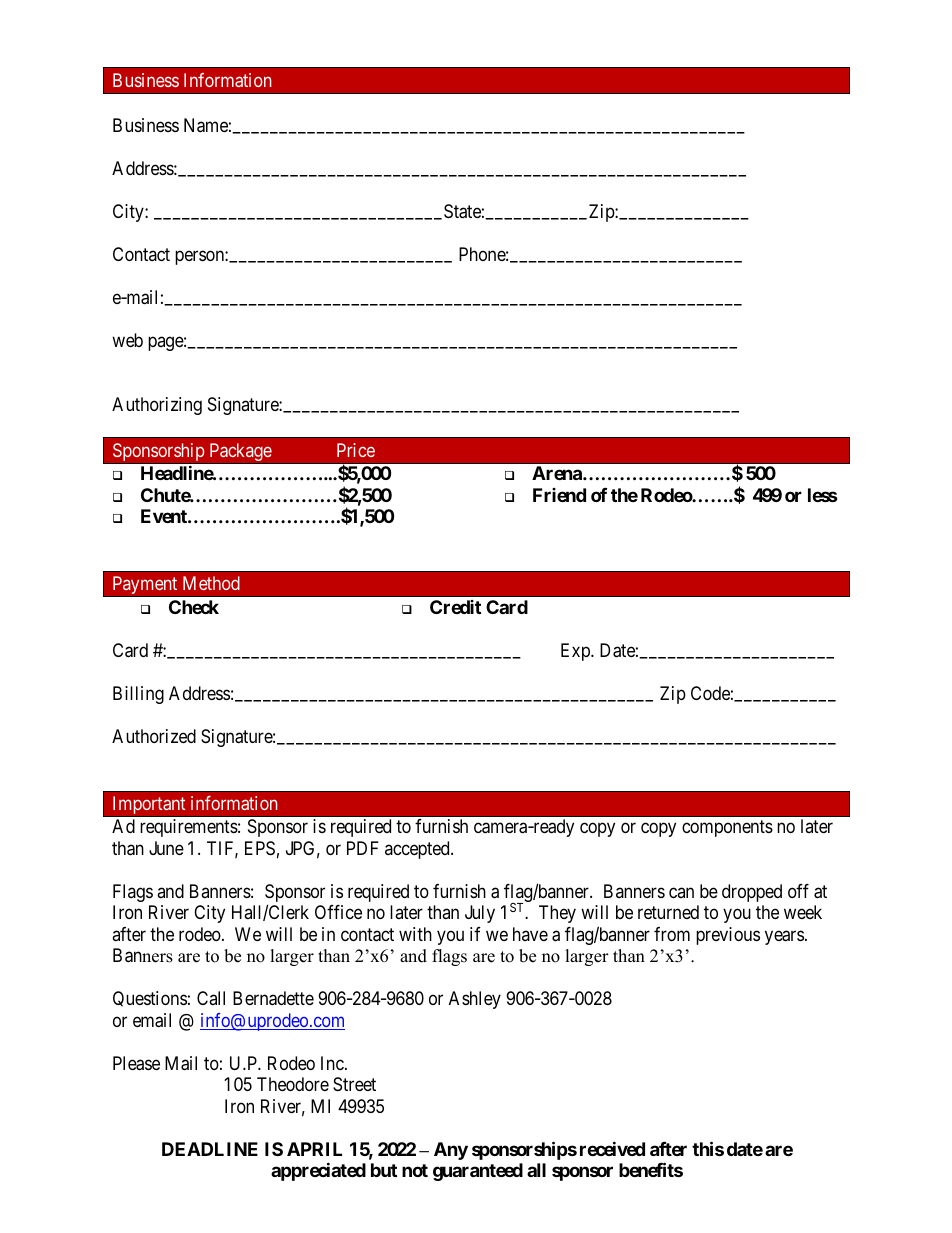  I want to click on Exp, so click(576, 652).
